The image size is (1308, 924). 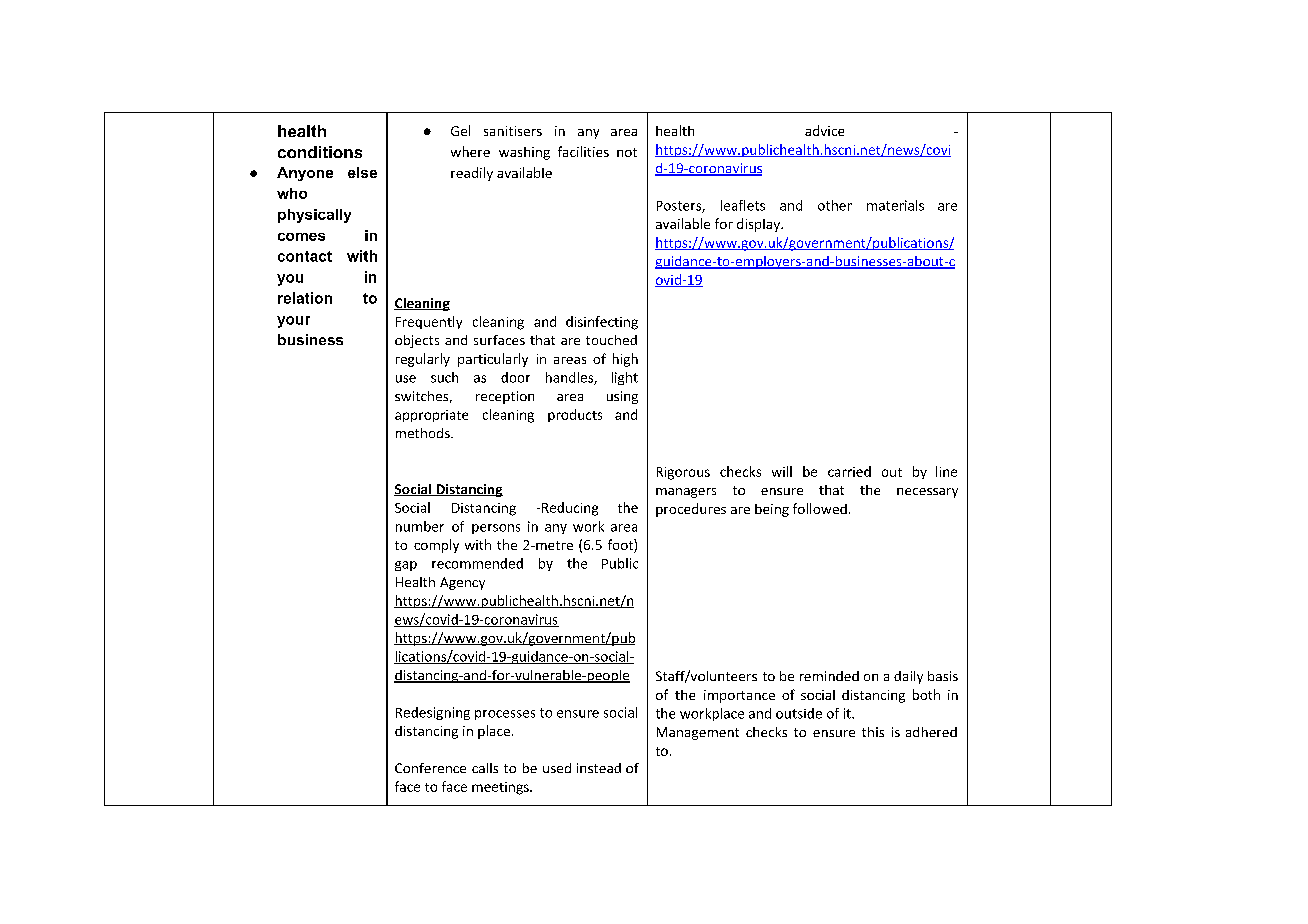 I want to click on not, so click(x=627, y=152).
